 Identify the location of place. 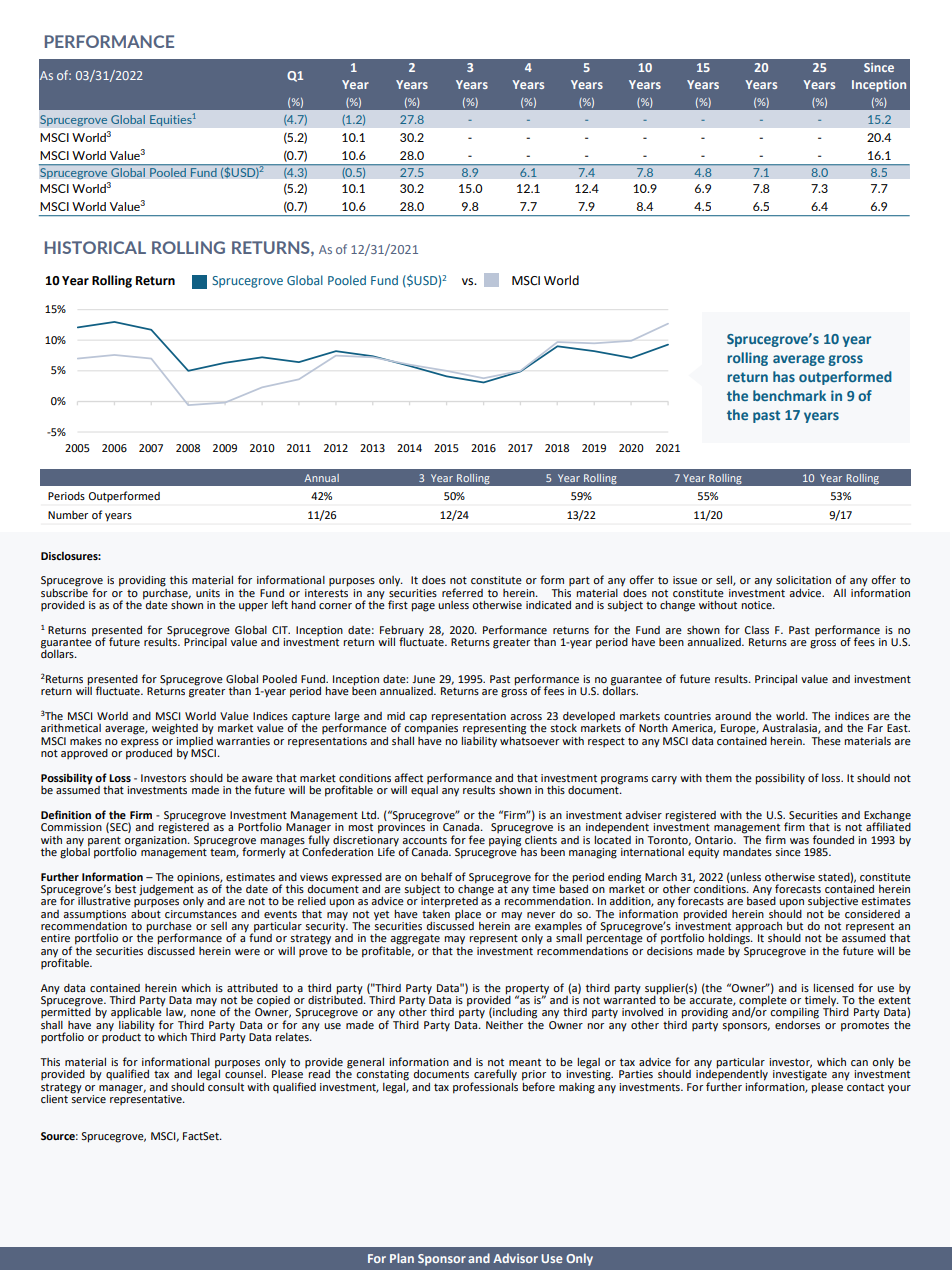
(468, 915).
